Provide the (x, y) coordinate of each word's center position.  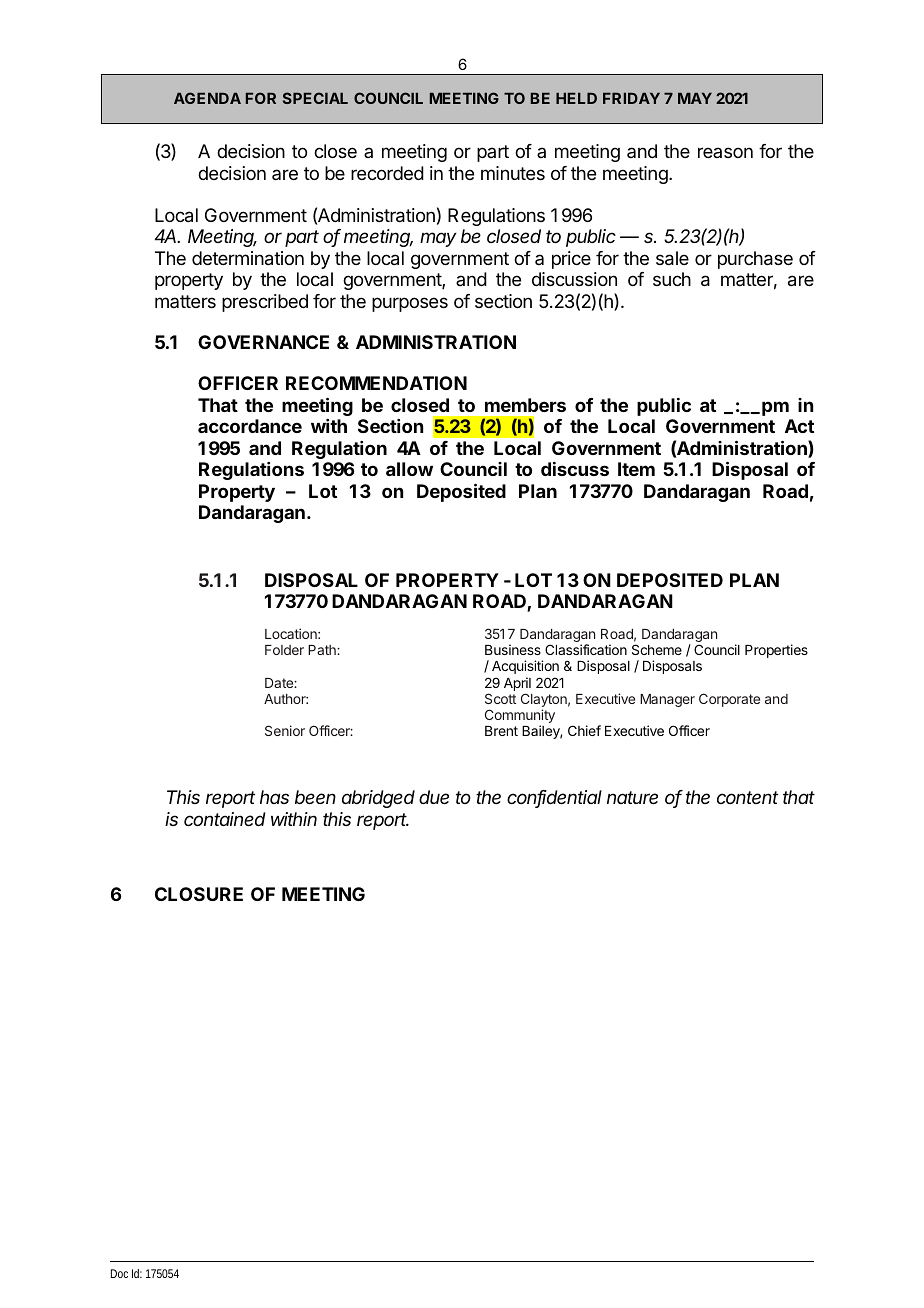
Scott (500, 698)
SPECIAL (315, 98)
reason (725, 152)
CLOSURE (199, 894)
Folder (284, 650)
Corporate (729, 700)
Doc (119, 1273)
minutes (513, 173)
